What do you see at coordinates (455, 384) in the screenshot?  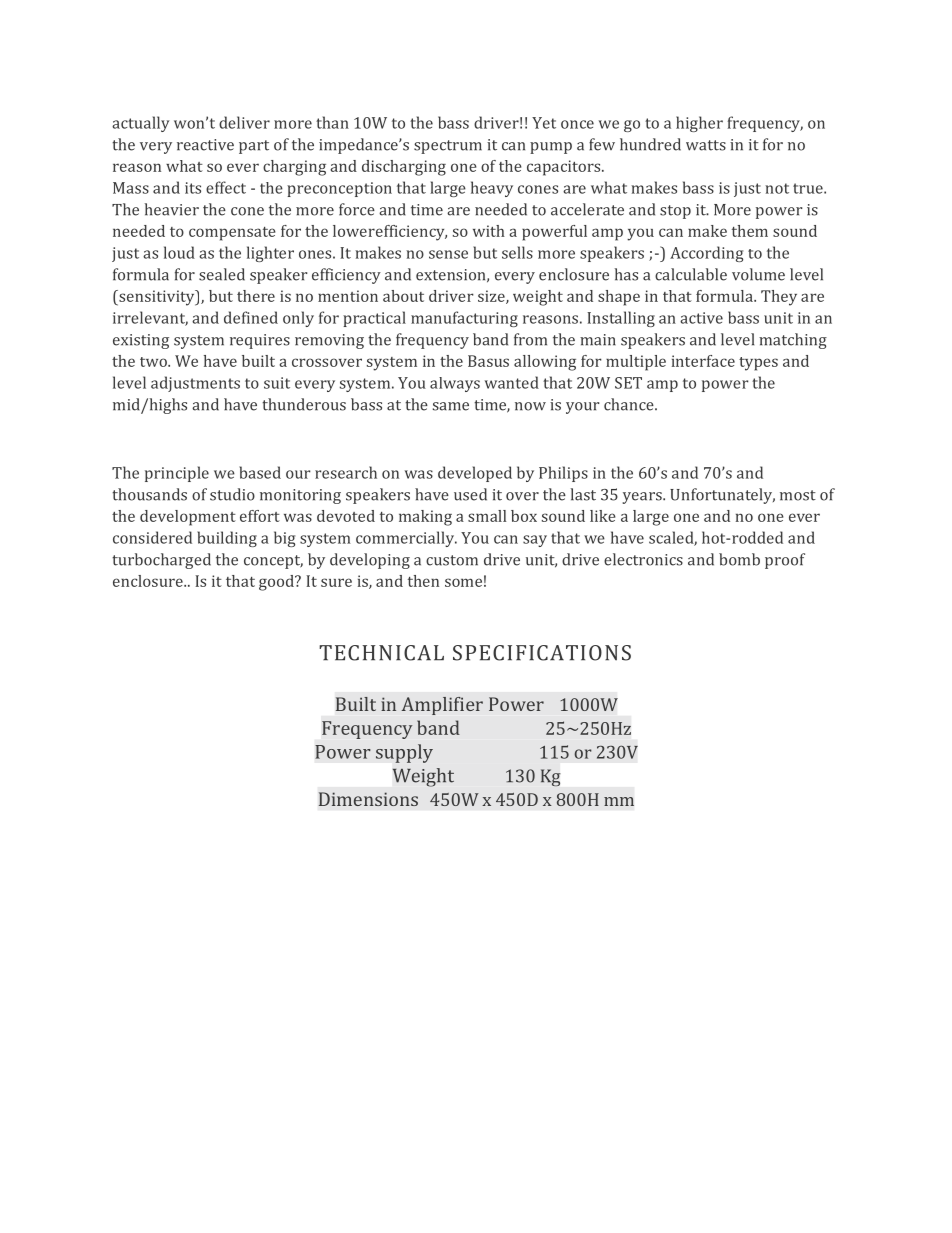 I see `always` at bounding box center [455, 384].
